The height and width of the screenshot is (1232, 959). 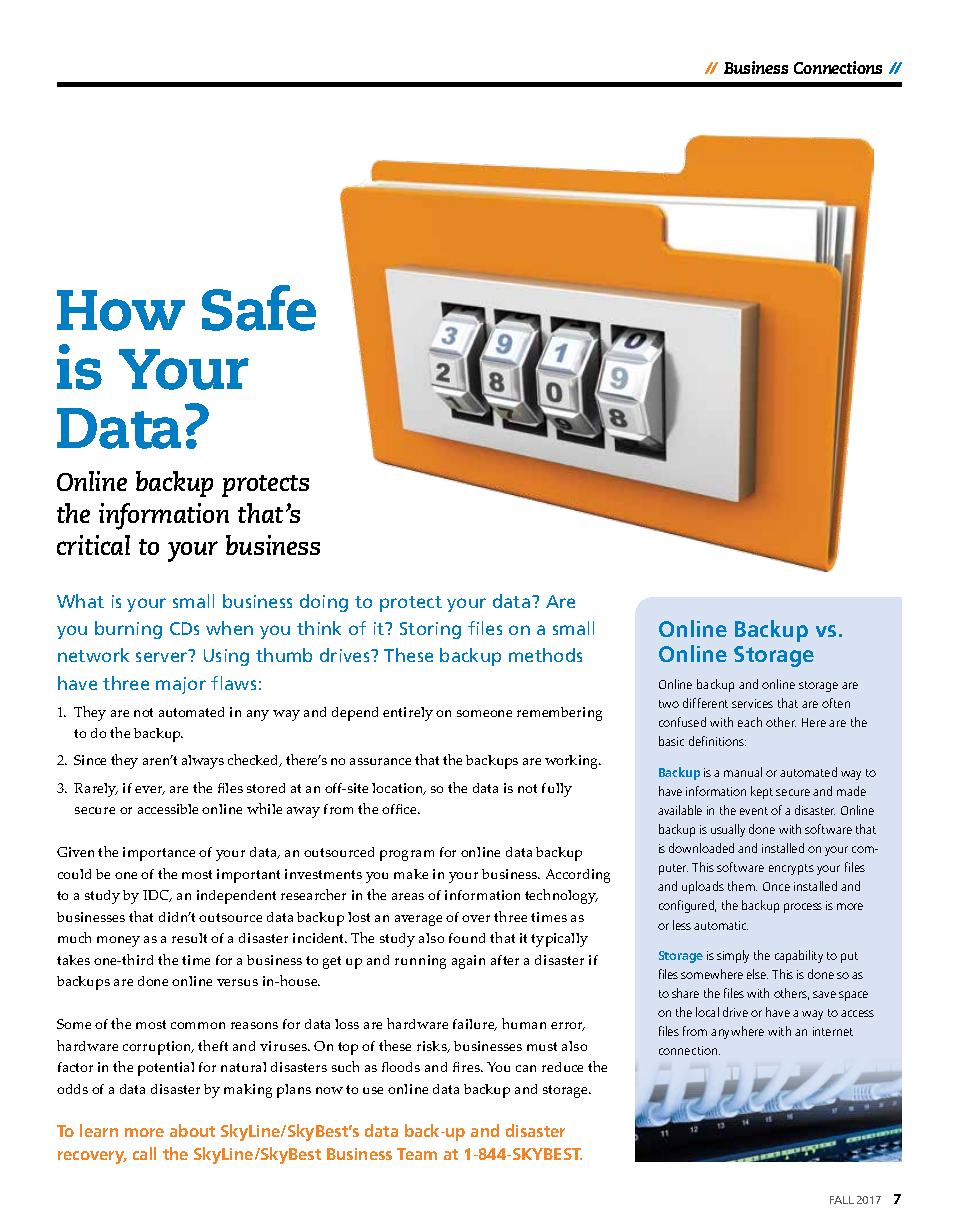 I want to click on manual, so click(x=743, y=772).
